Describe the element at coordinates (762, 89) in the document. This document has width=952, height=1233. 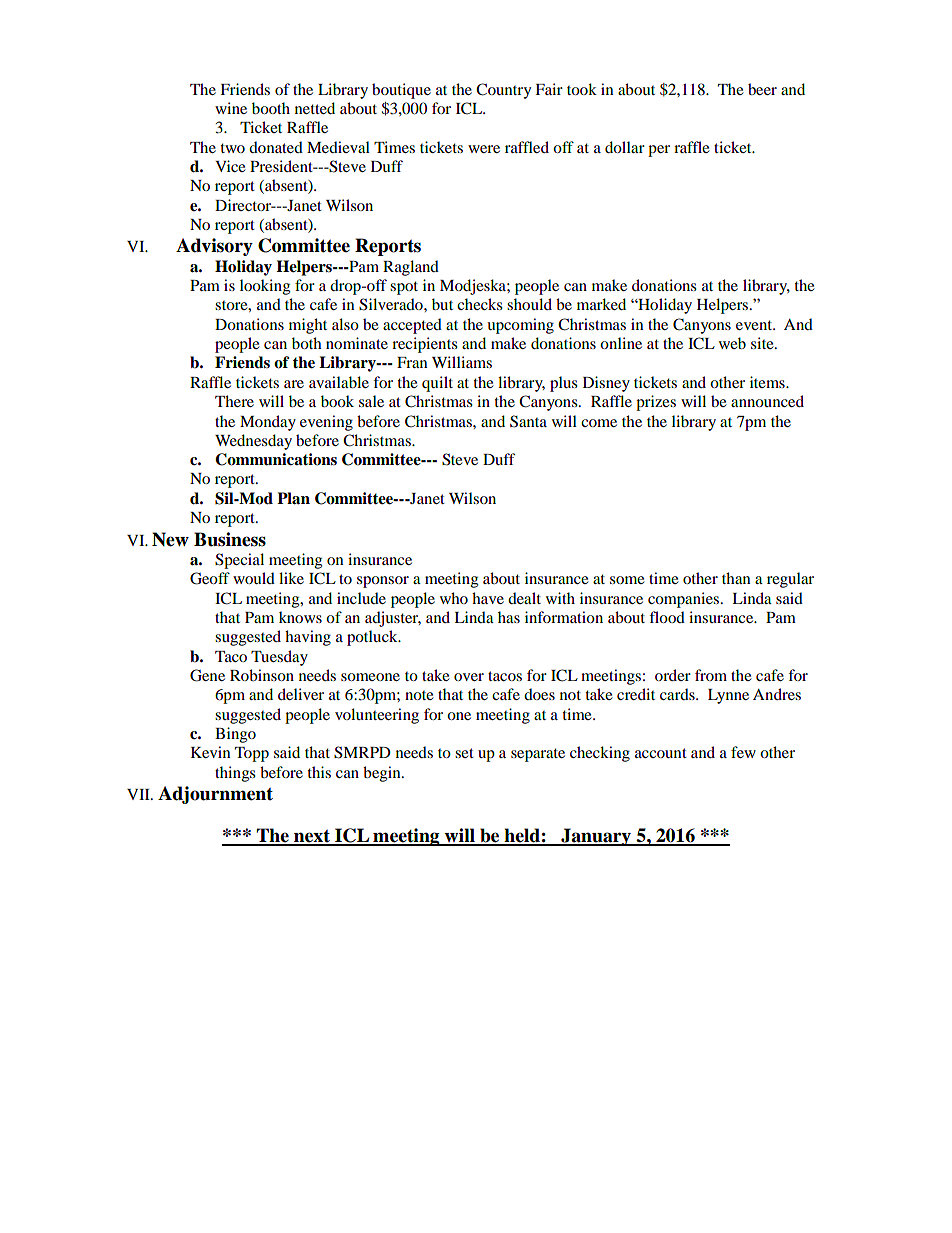
I see `beer` at that location.
